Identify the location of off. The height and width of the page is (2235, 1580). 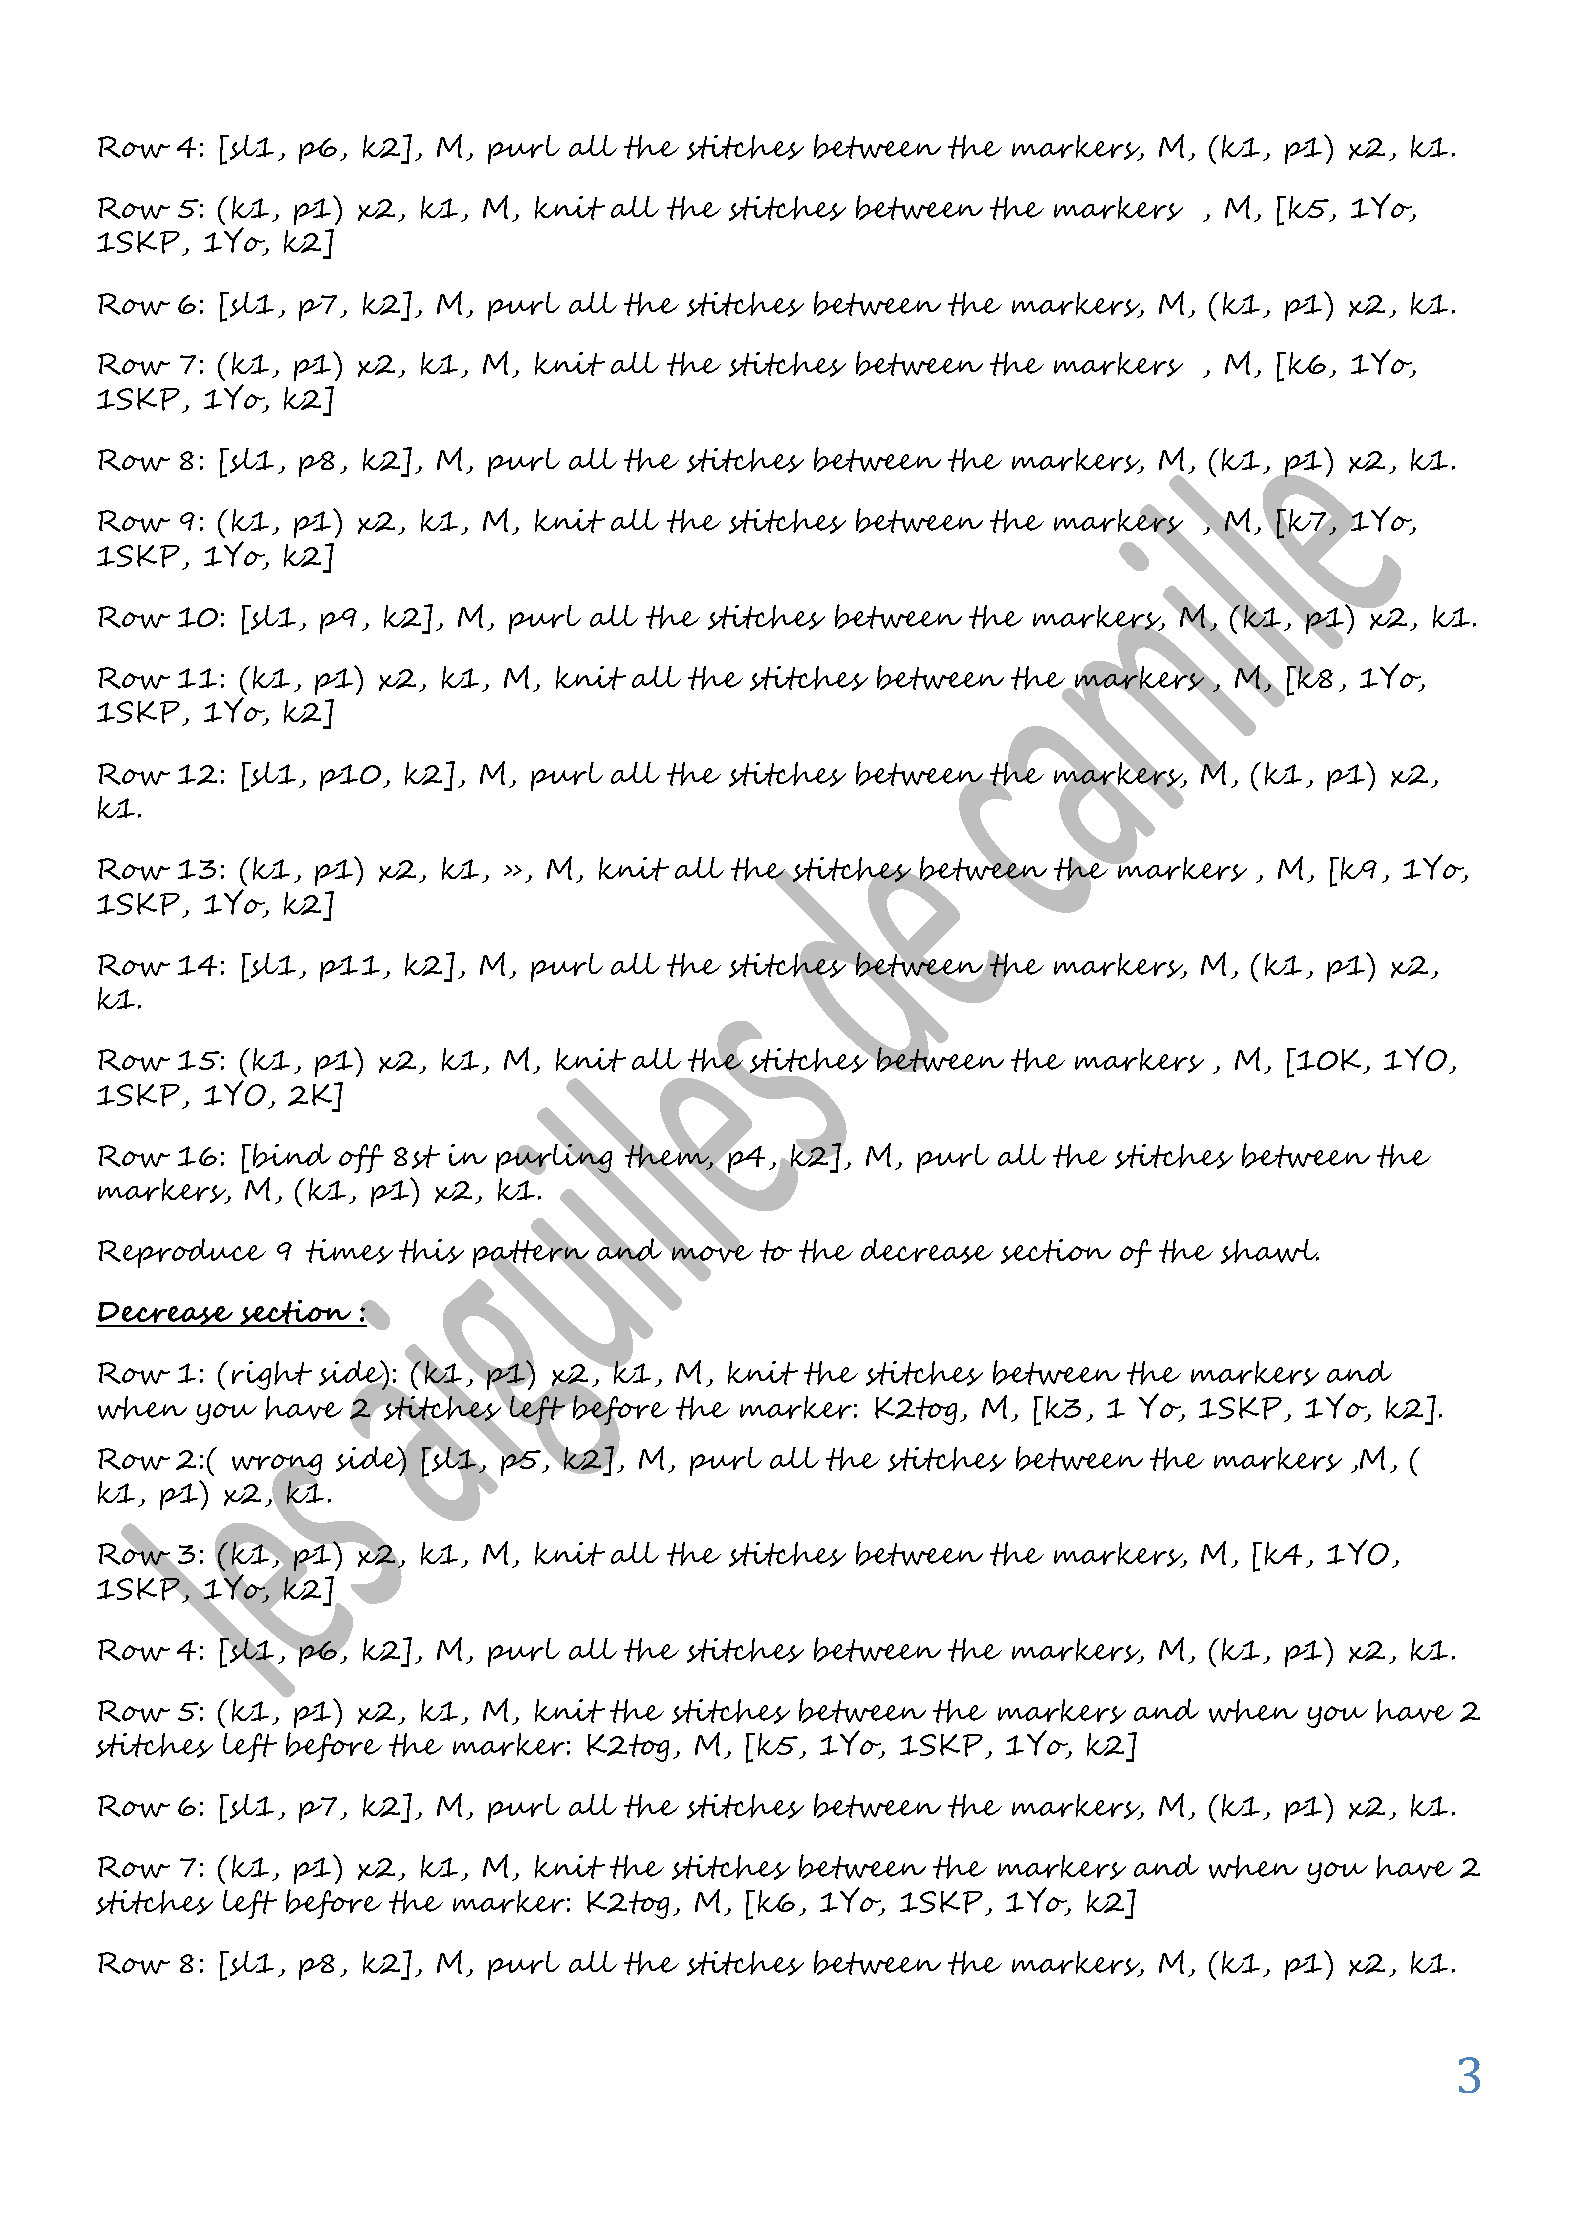
(361, 1158).
